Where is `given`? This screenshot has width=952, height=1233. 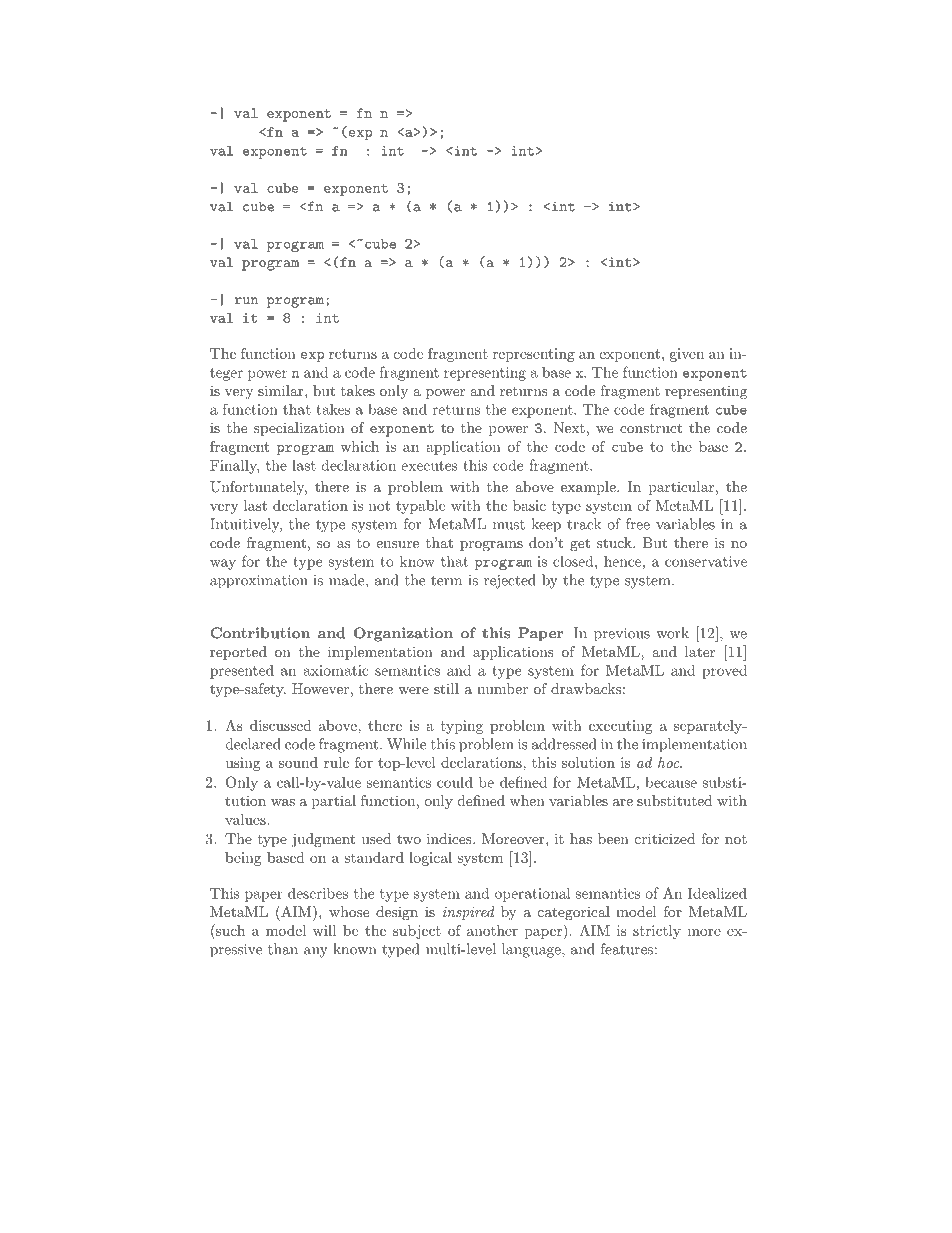
given is located at coordinates (687, 355).
